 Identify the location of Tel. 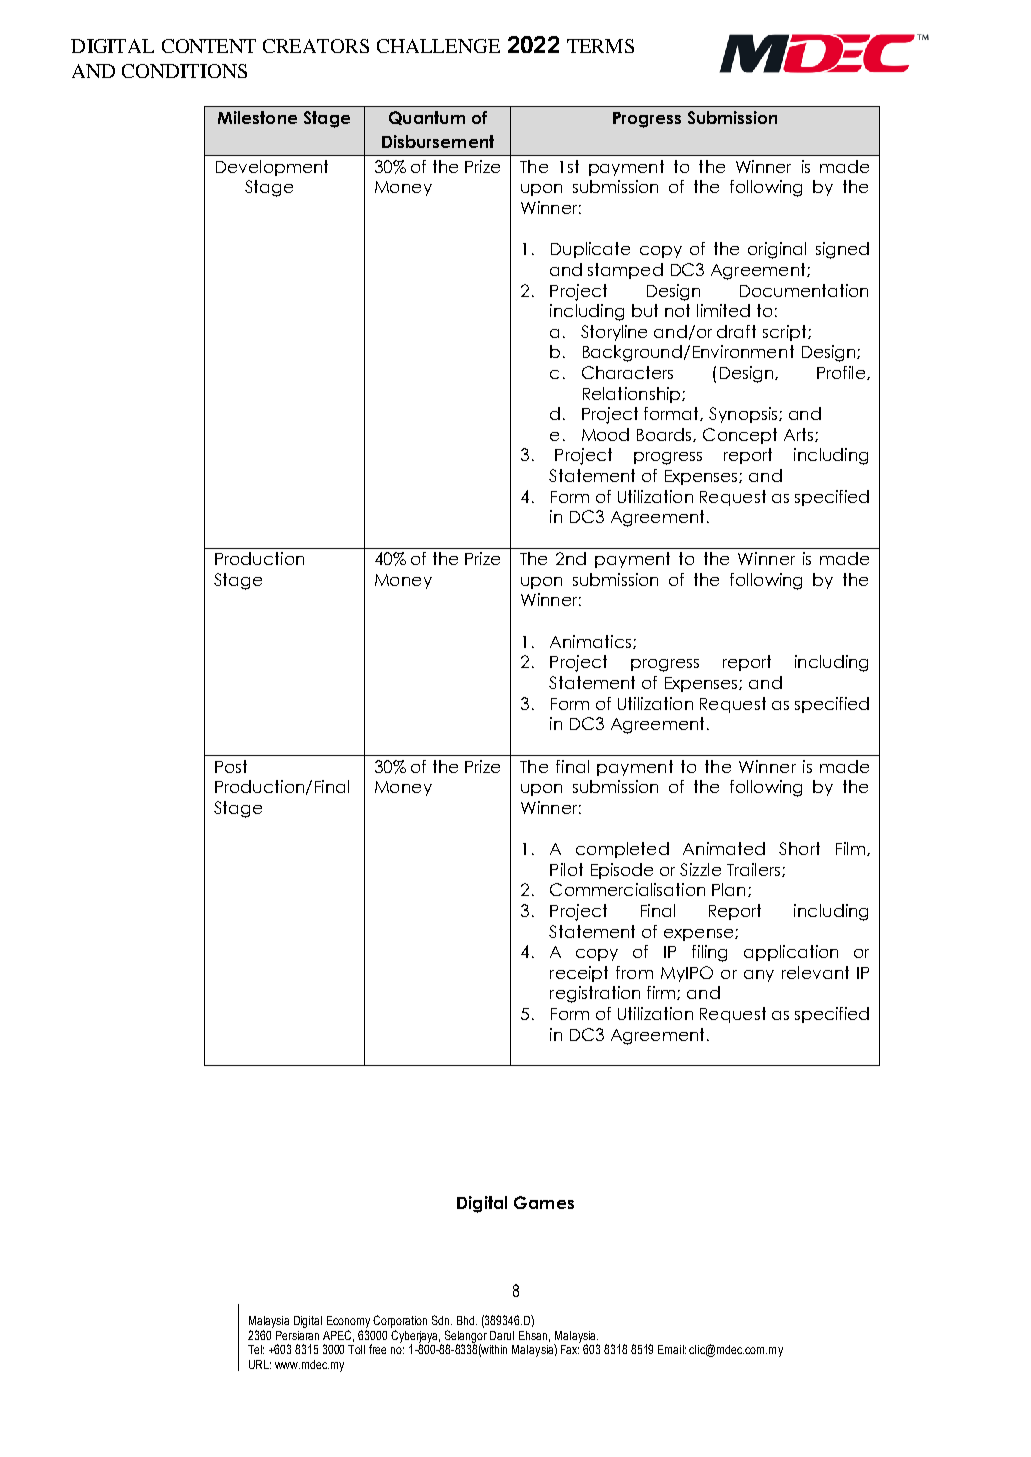
(256, 1349).
